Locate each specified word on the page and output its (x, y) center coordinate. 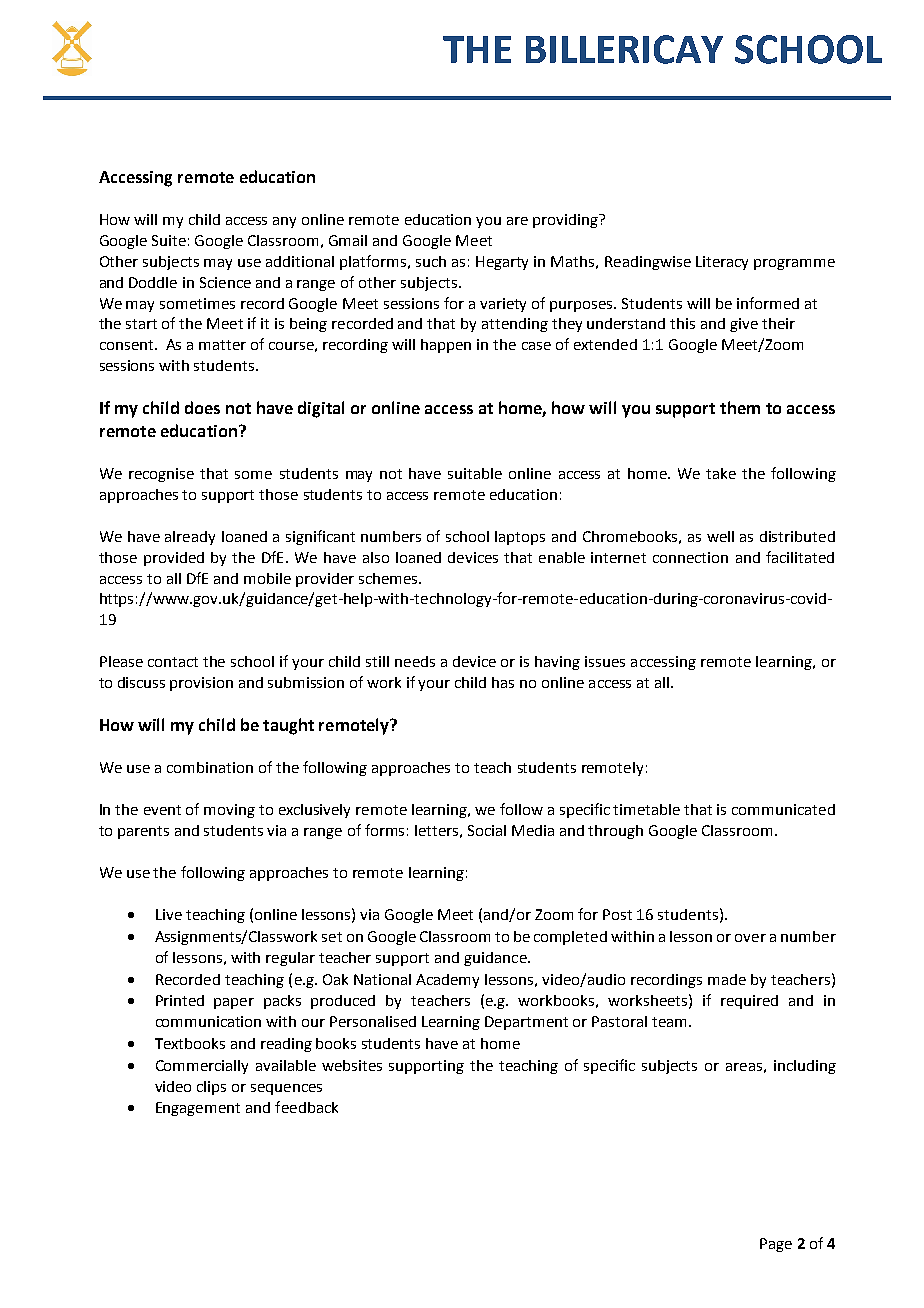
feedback (306, 1107)
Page (776, 1245)
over (750, 938)
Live (169, 914)
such (431, 261)
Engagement (198, 1109)
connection (690, 557)
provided (174, 559)
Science (225, 282)
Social (487, 830)
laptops (520, 538)
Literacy (722, 263)
